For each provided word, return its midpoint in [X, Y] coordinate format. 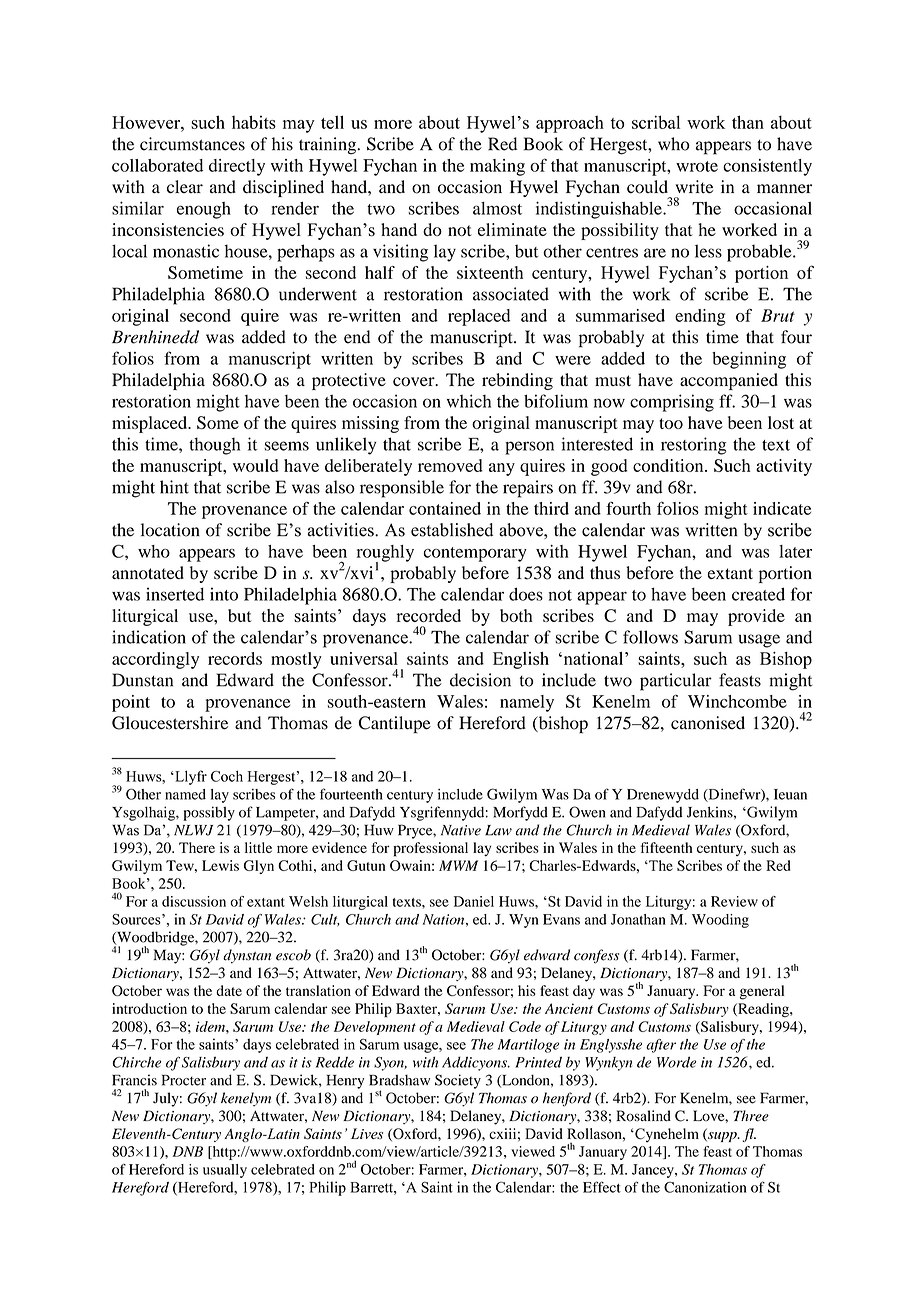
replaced [479, 317]
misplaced [151, 424]
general [762, 992]
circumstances [192, 144]
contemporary [475, 554]
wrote [697, 166]
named [185, 794]
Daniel [474, 901]
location [170, 530]
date [229, 990]
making [497, 167]
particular [676, 682]
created [758, 594]
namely [527, 703]
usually [225, 1171]
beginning [749, 360]
